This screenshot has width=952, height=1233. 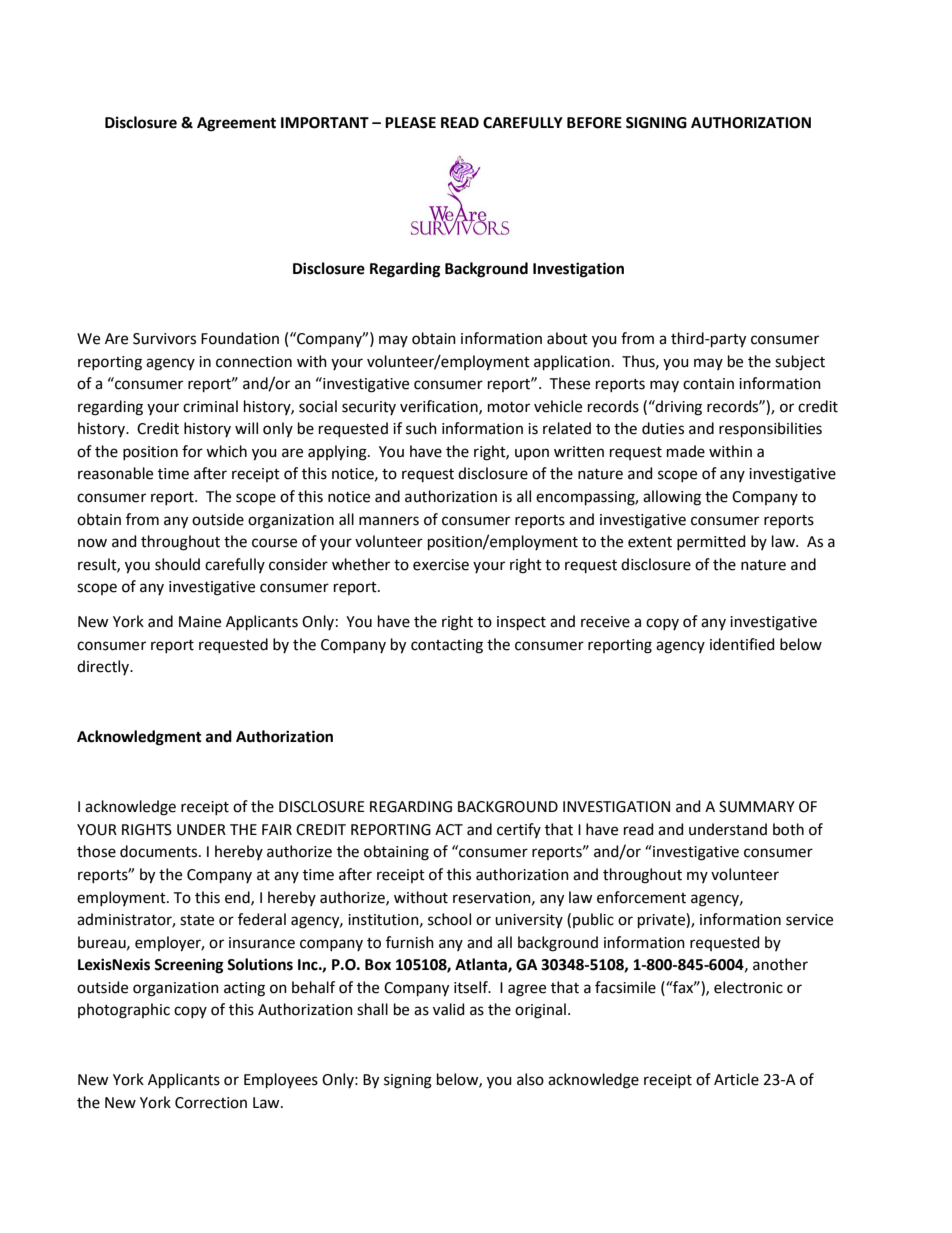 I want to click on PLEASE, so click(x=410, y=123).
